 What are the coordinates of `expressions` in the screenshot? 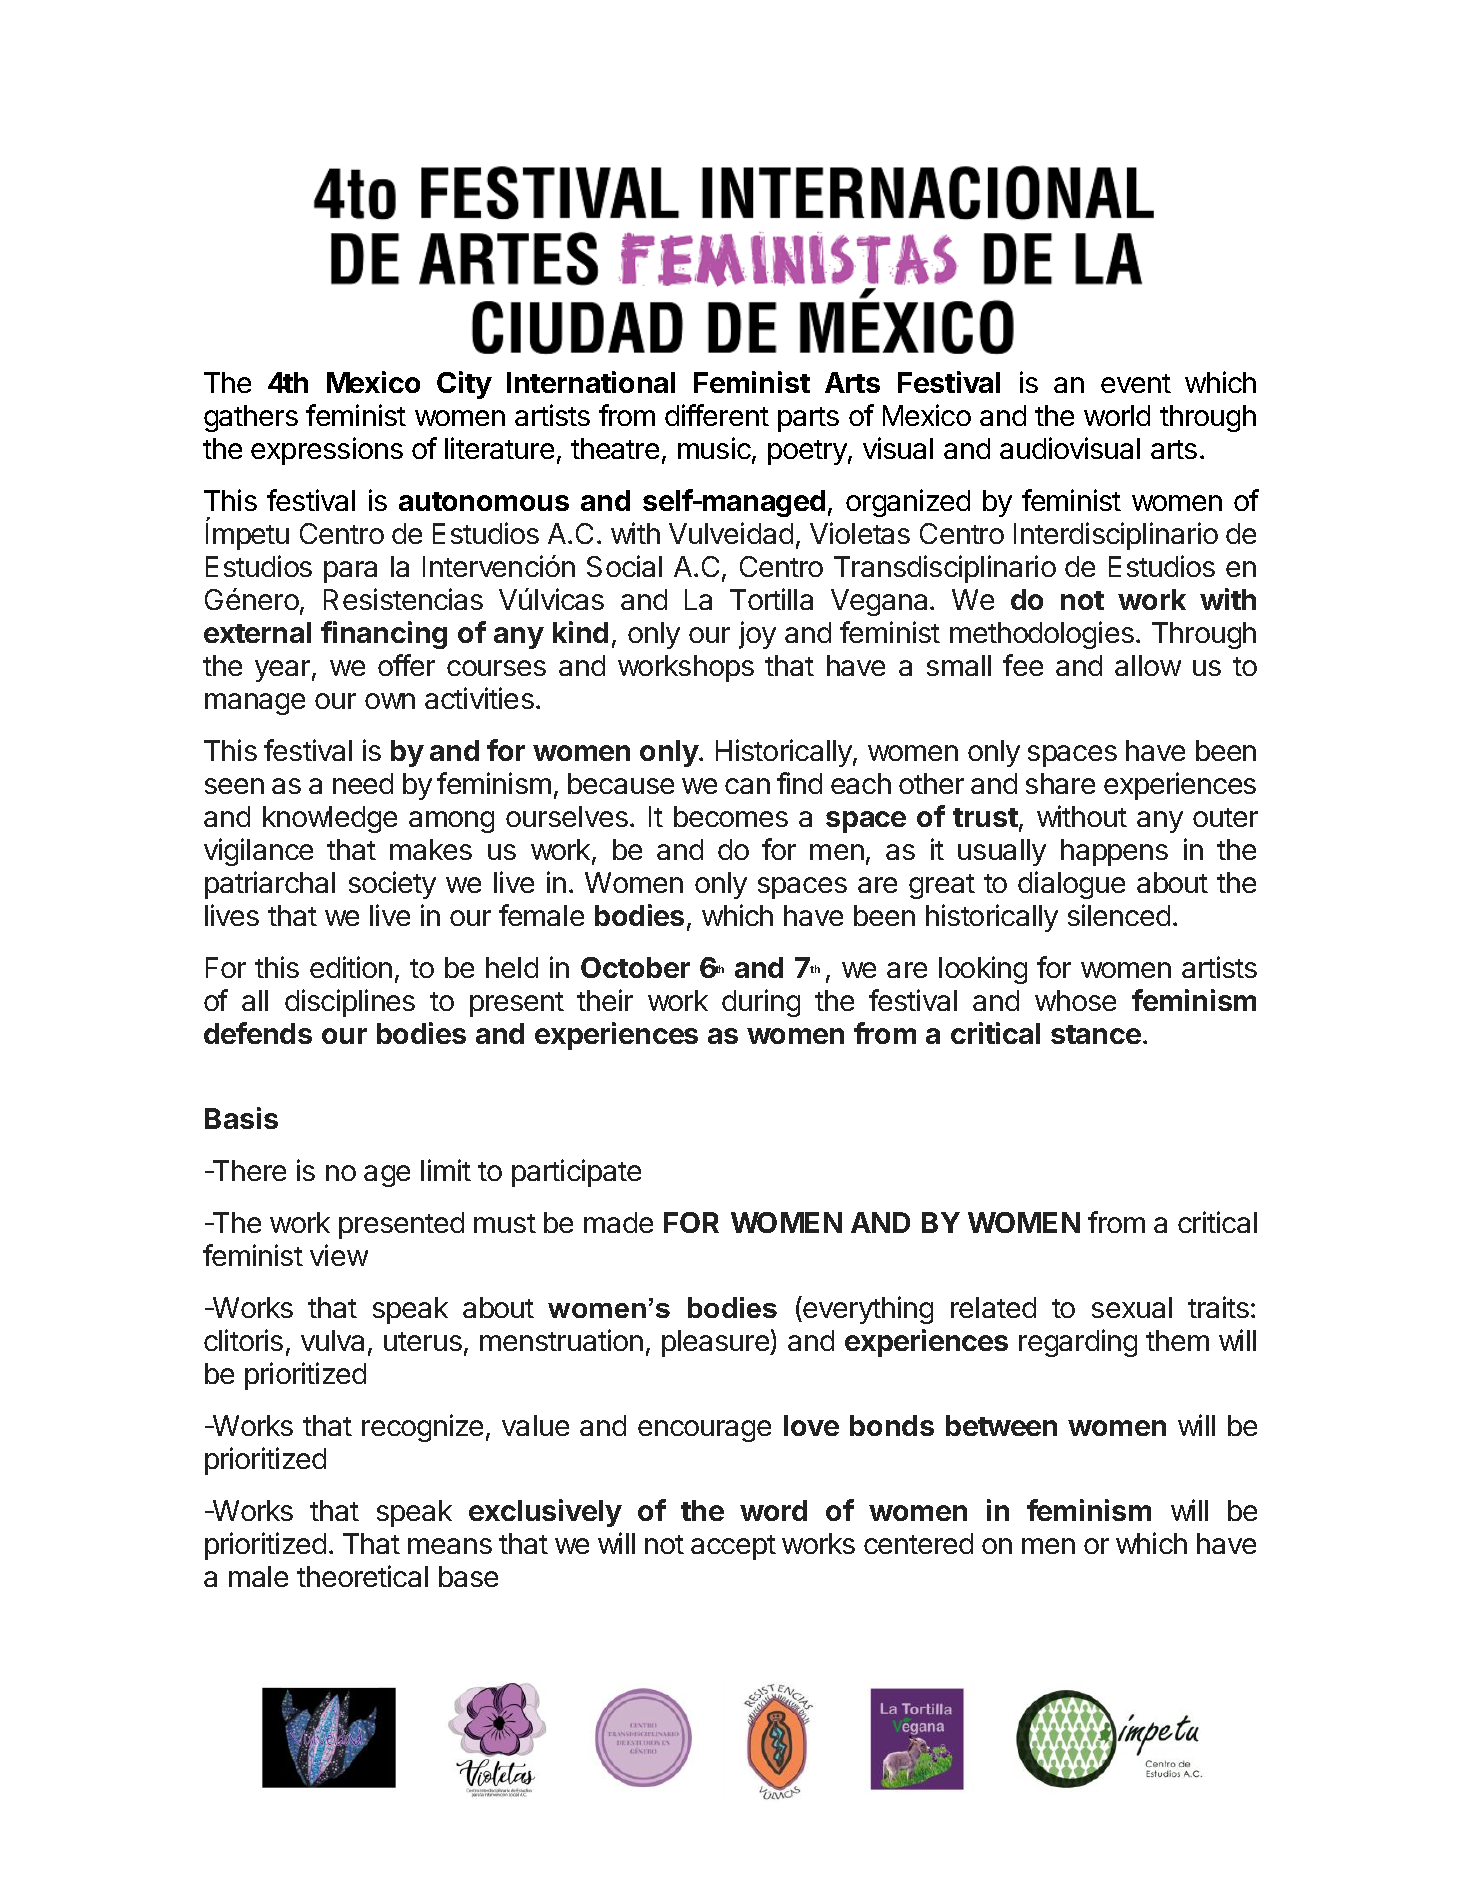 It's located at (327, 451).
